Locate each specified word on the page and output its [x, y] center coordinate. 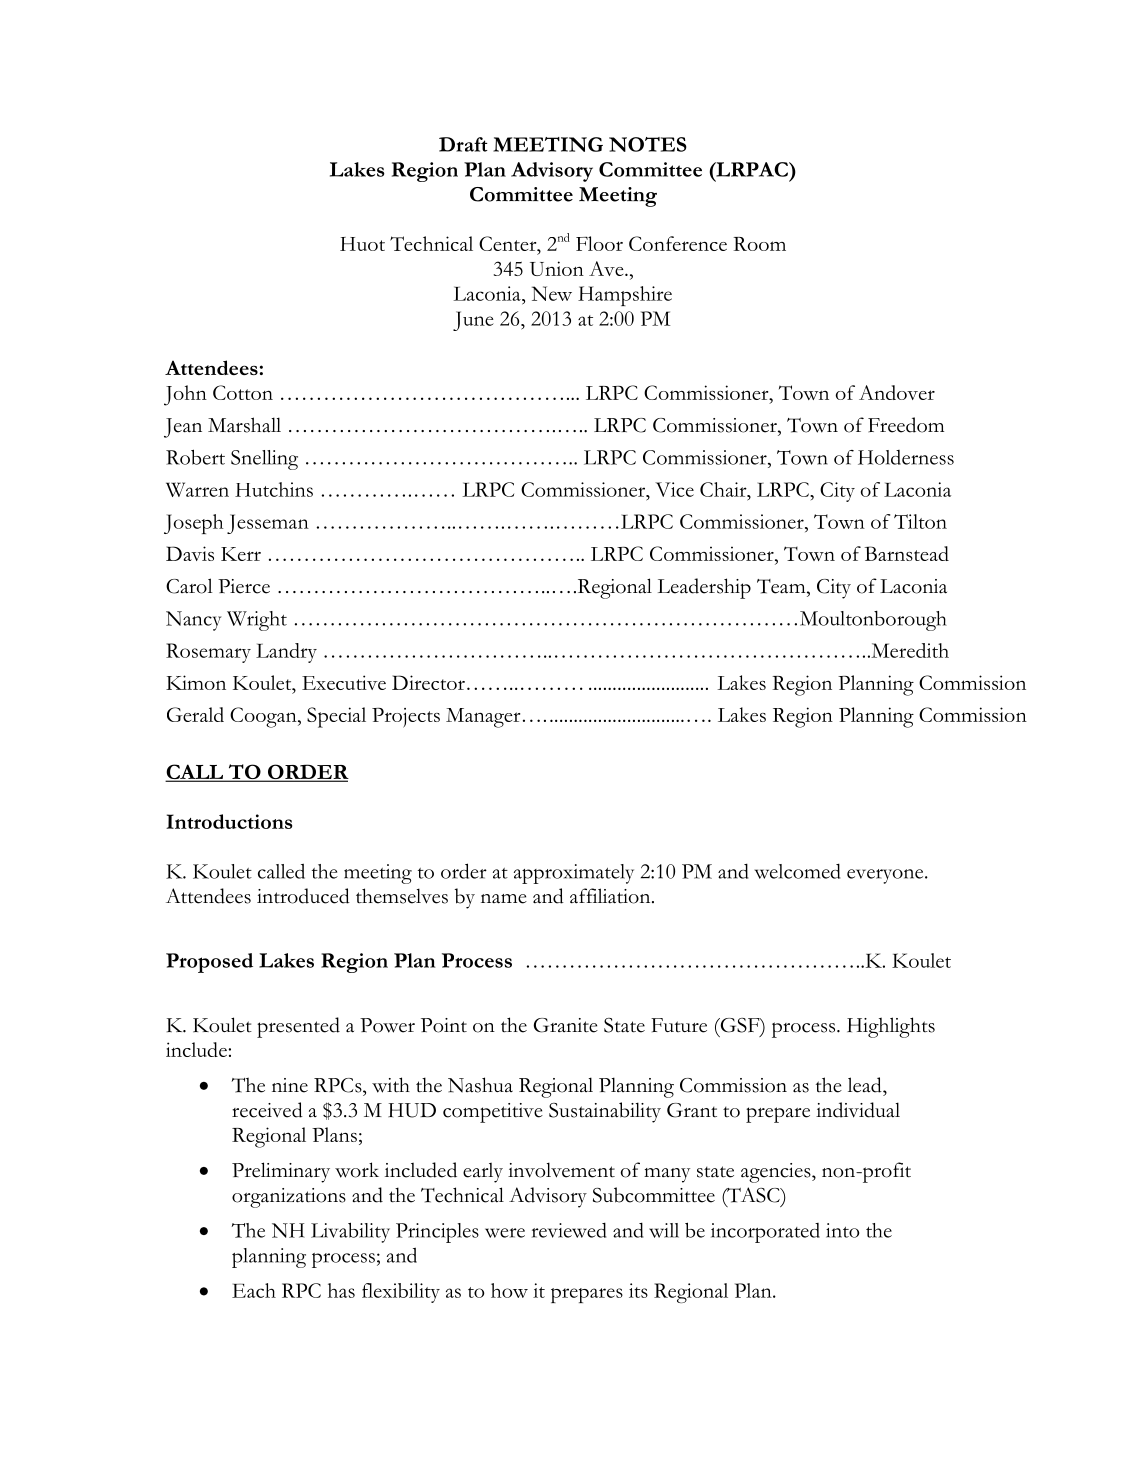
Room [759, 244]
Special [336, 717]
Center [509, 245]
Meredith [909, 650]
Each [254, 1290]
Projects [406, 718]
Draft [463, 144]
